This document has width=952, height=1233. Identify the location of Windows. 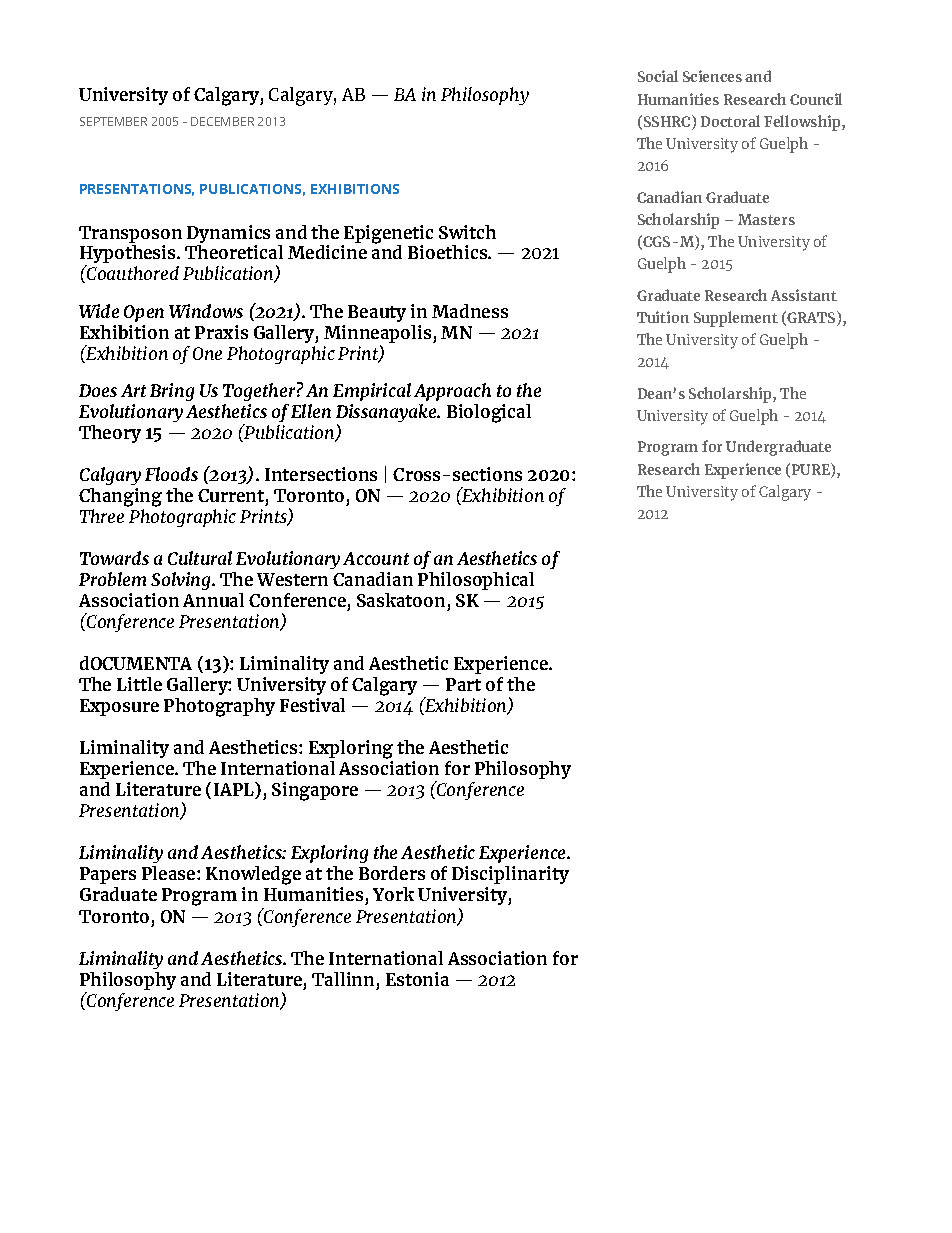
(206, 311).
